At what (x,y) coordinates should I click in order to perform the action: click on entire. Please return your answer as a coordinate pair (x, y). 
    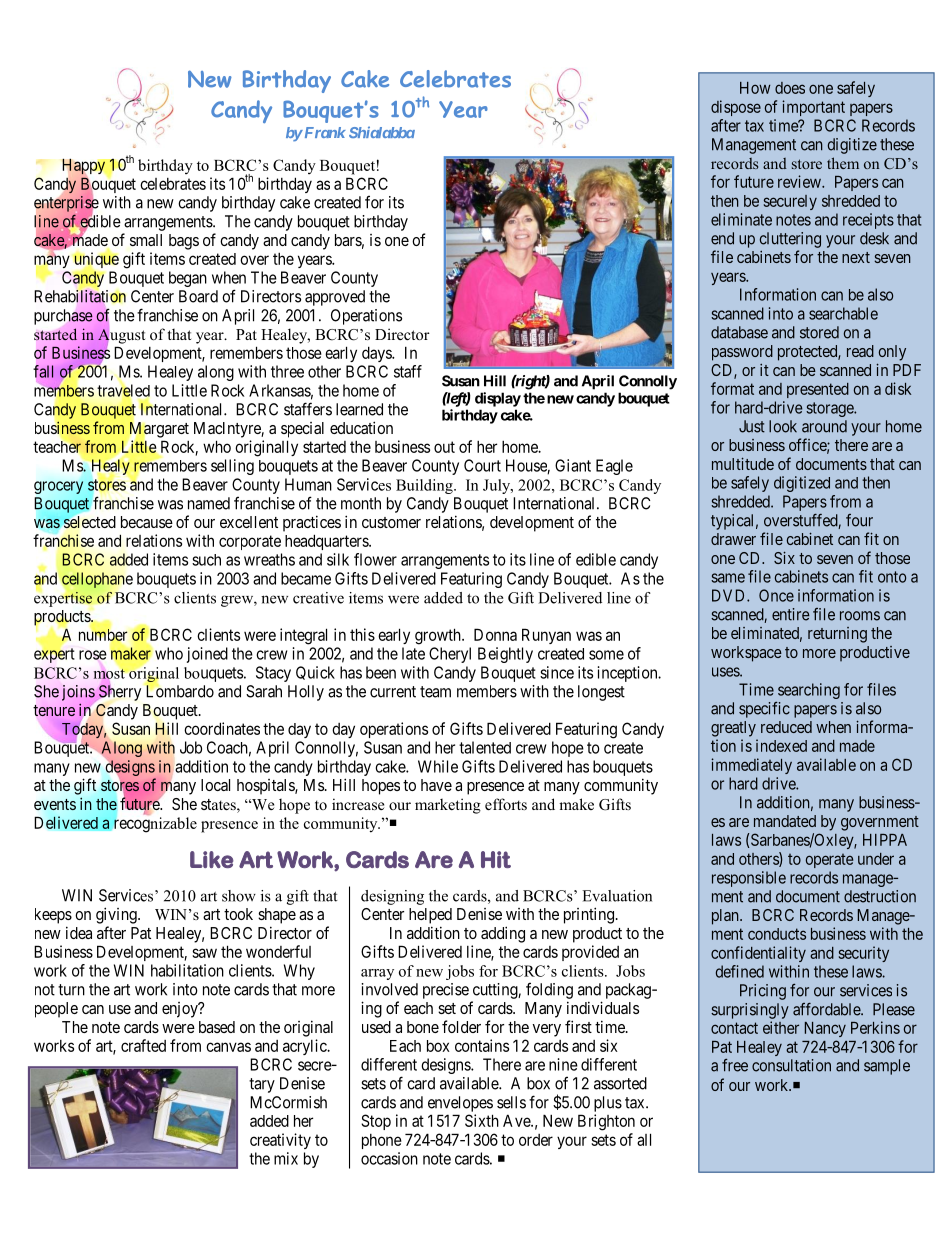
    Looking at the image, I should click on (791, 614).
